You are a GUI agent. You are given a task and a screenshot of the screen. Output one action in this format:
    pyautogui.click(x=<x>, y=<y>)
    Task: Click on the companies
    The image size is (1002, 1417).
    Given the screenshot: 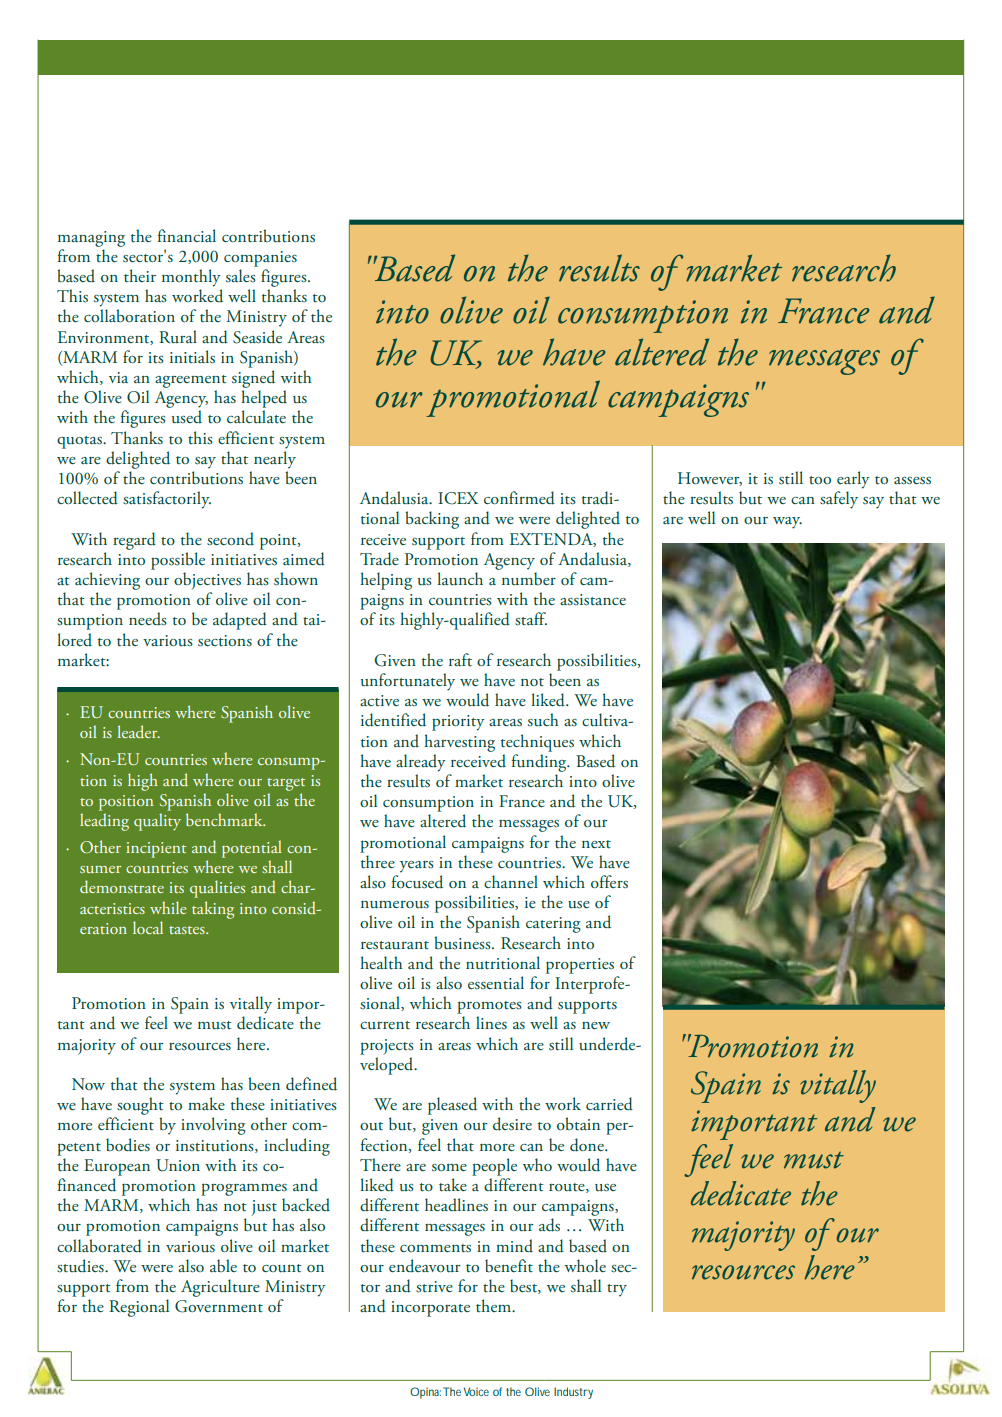 What is the action you would take?
    pyautogui.click(x=260, y=259)
